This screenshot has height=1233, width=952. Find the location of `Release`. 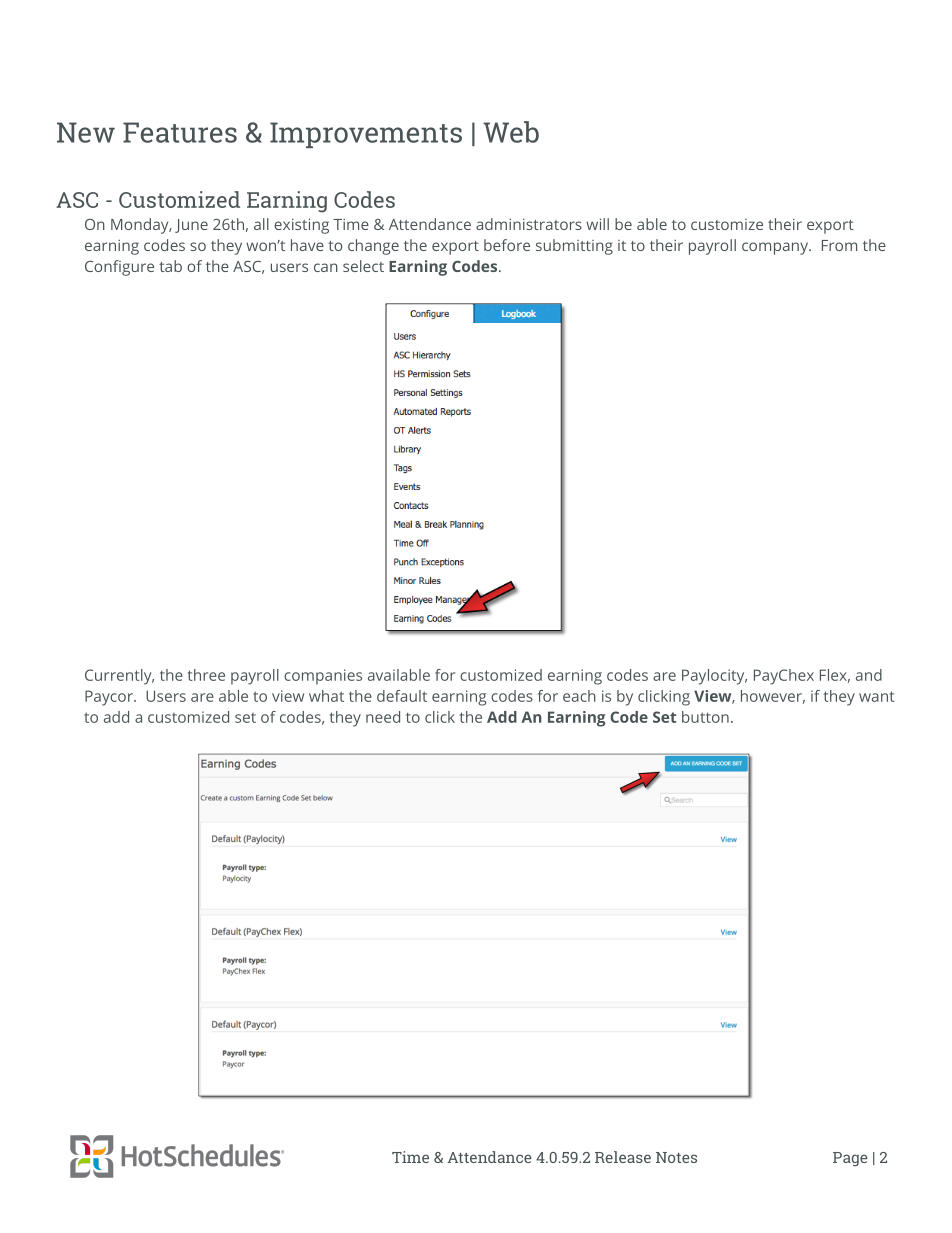

Release is located at coordinates (623, 1157).
